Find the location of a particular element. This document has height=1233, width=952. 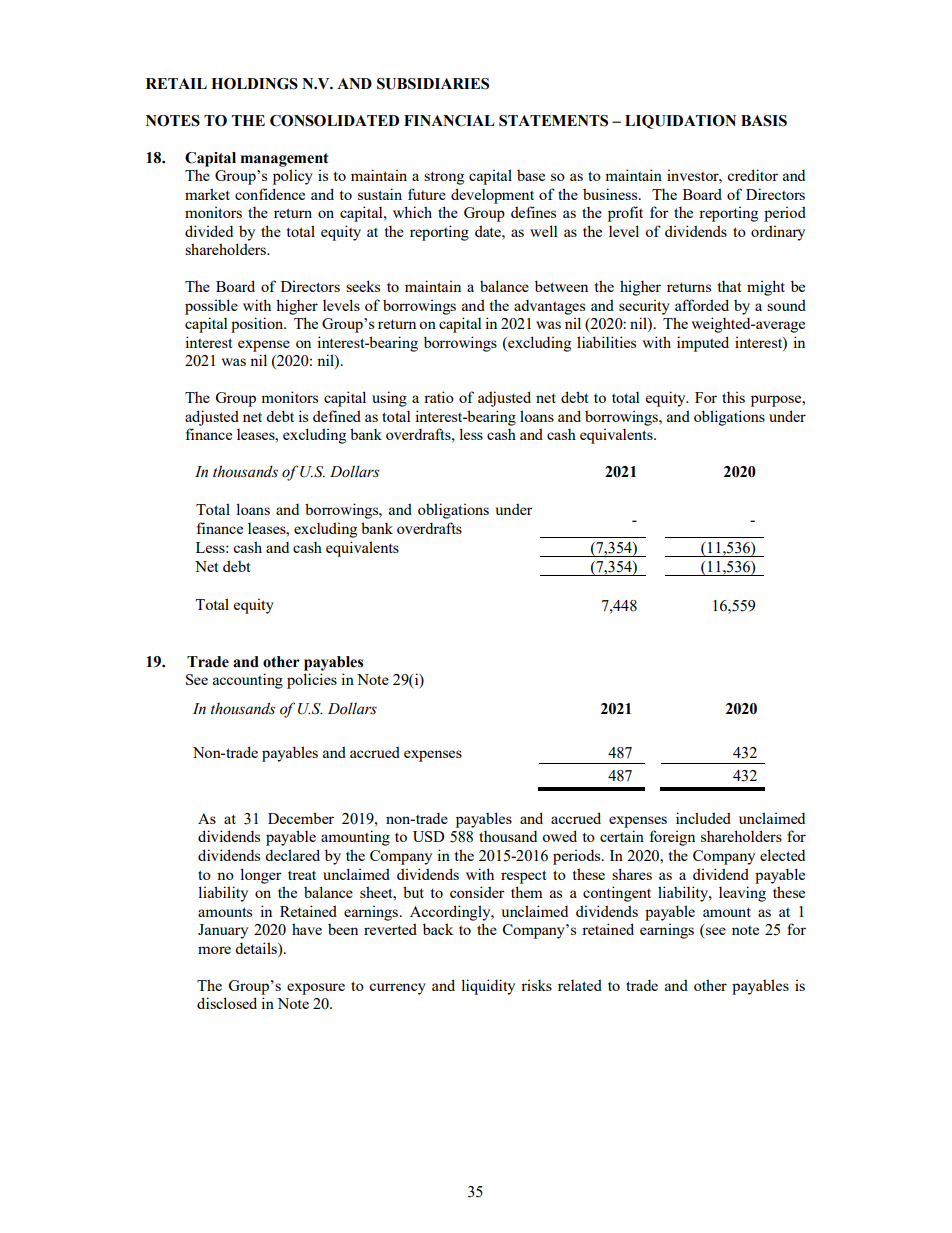

this is located at coordinates (733, 397).
